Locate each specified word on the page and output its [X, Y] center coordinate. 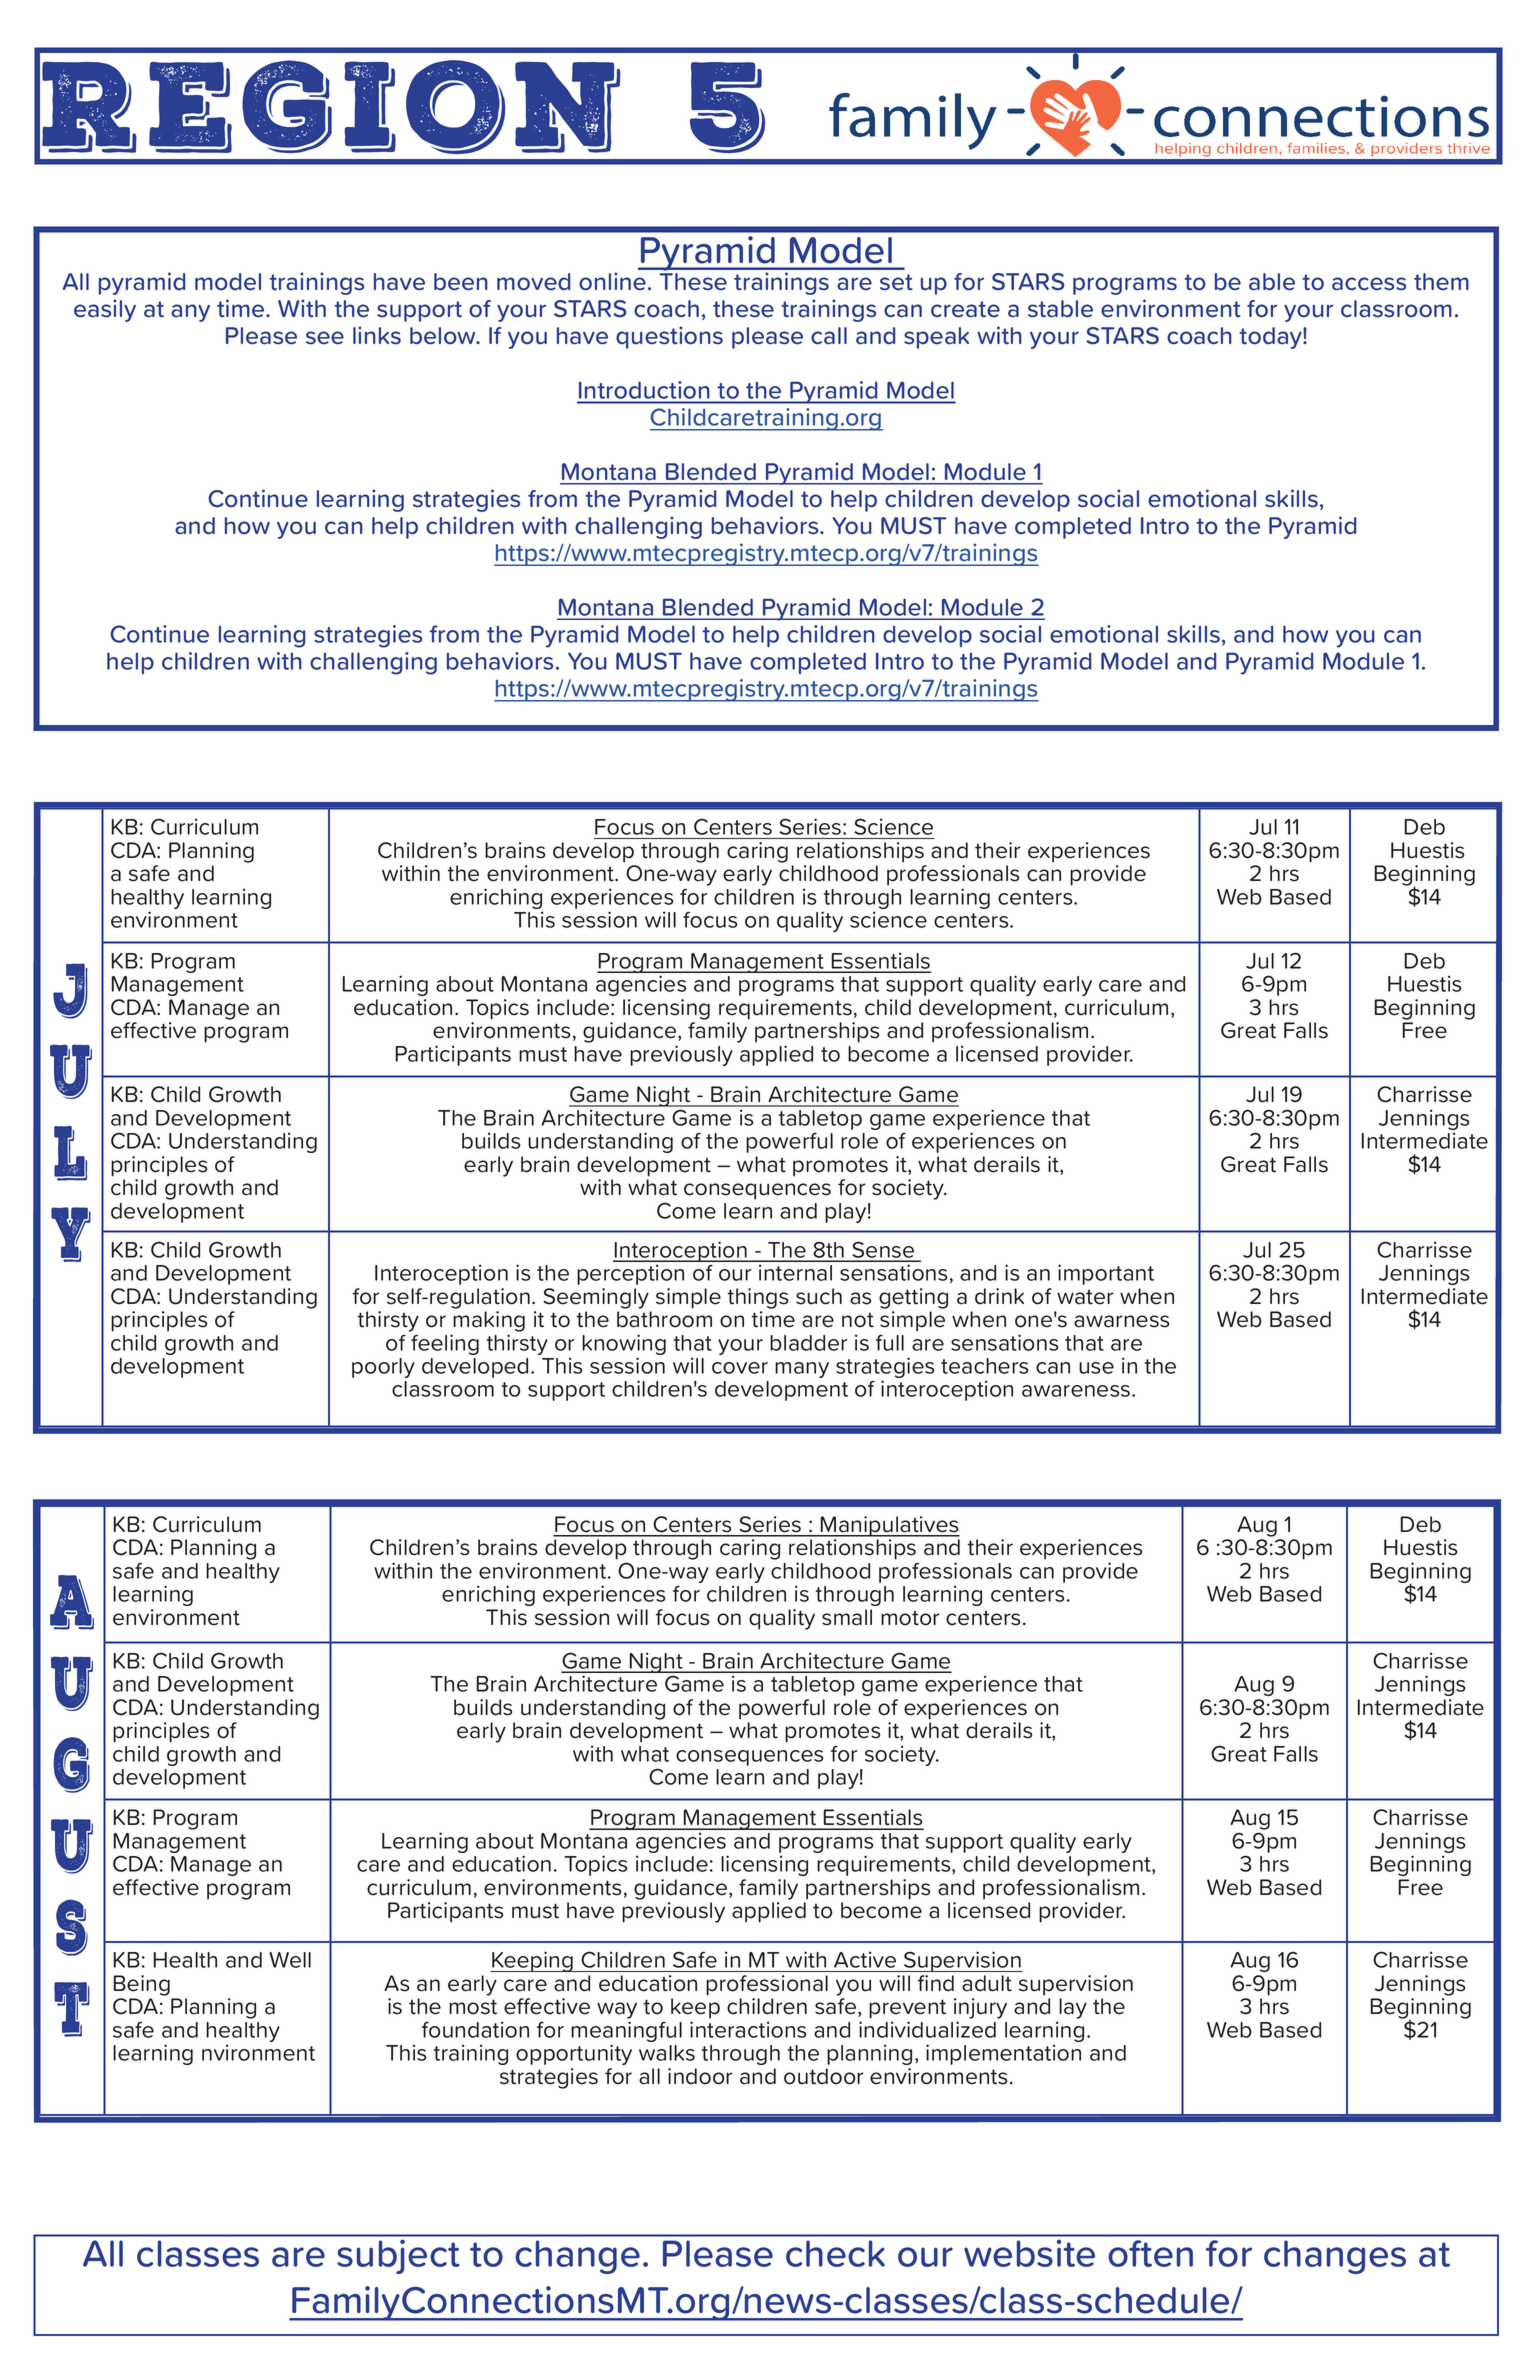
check [835, 2253]
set [896, 282]
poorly [383, 1368]
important [1106, 1274]
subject [398, 2256]
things [757, 1298]
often [1150, 2253]
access [1369, 284]
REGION [331, 107]
